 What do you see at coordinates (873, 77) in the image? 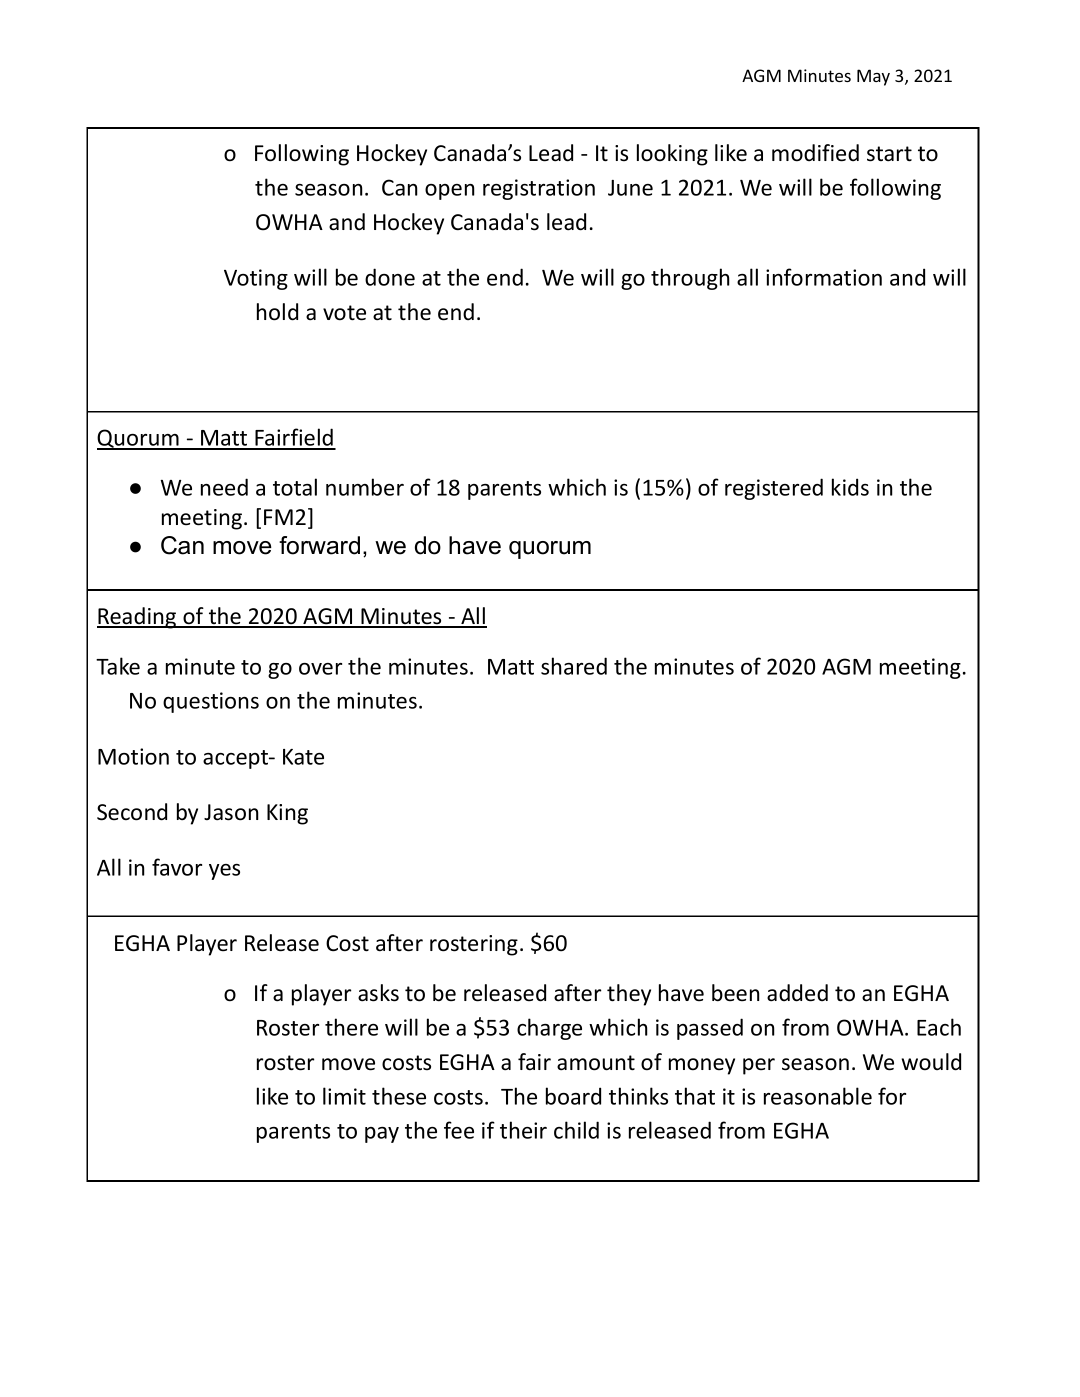
I see `May` at bounding box center [873, 77].
